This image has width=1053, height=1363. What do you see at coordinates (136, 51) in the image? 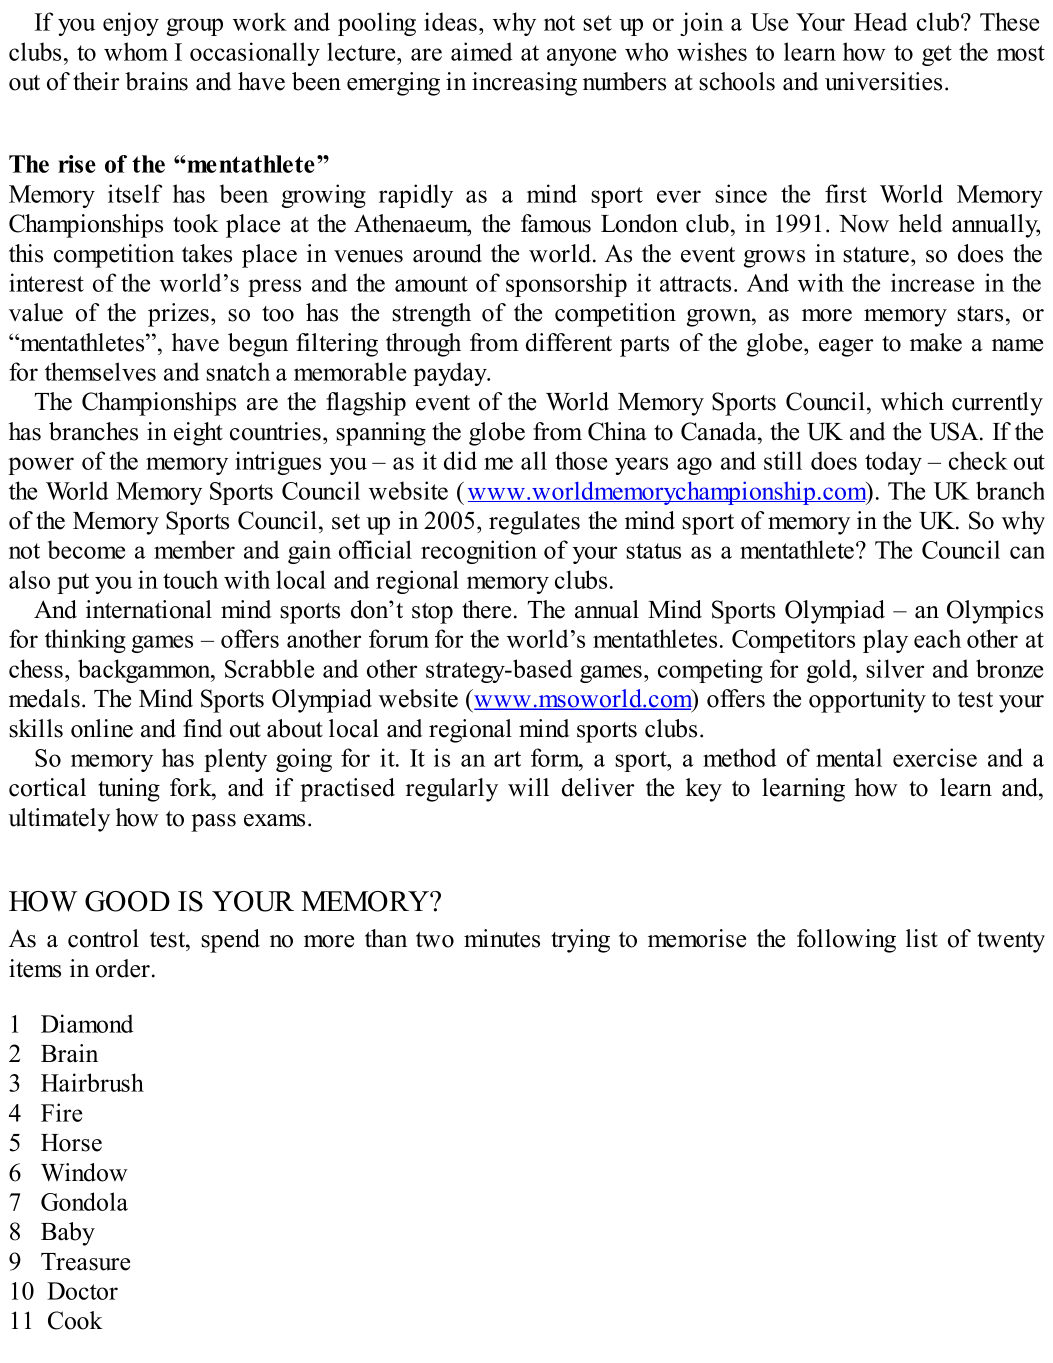
I see `whom` at bounding box center [136, 51].
